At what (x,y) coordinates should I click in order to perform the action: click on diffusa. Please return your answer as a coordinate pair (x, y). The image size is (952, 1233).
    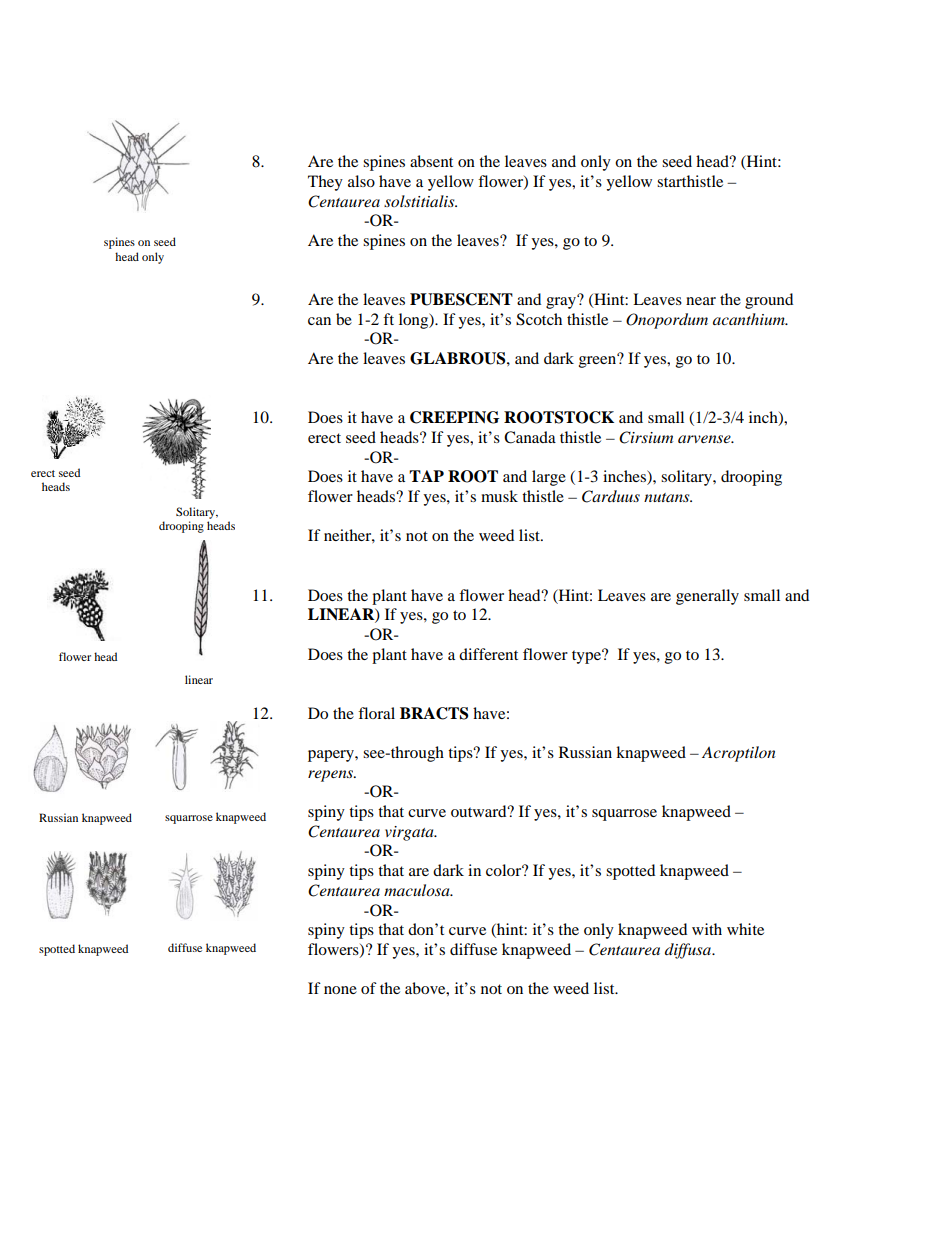
    Looking at the image, I should click on (689, 951).
